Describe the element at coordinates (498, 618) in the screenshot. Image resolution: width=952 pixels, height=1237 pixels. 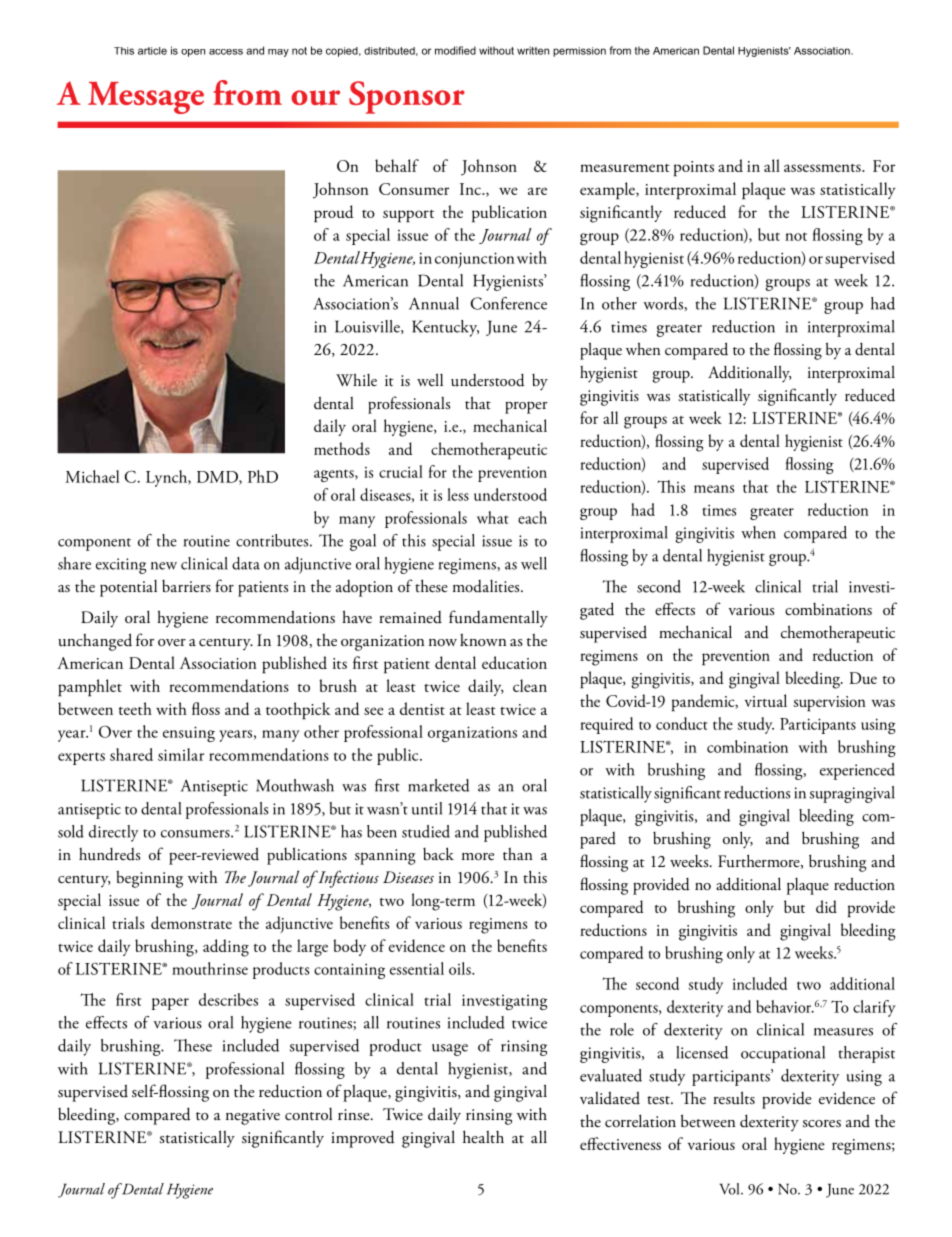
I see `fundamentally` at that location.
